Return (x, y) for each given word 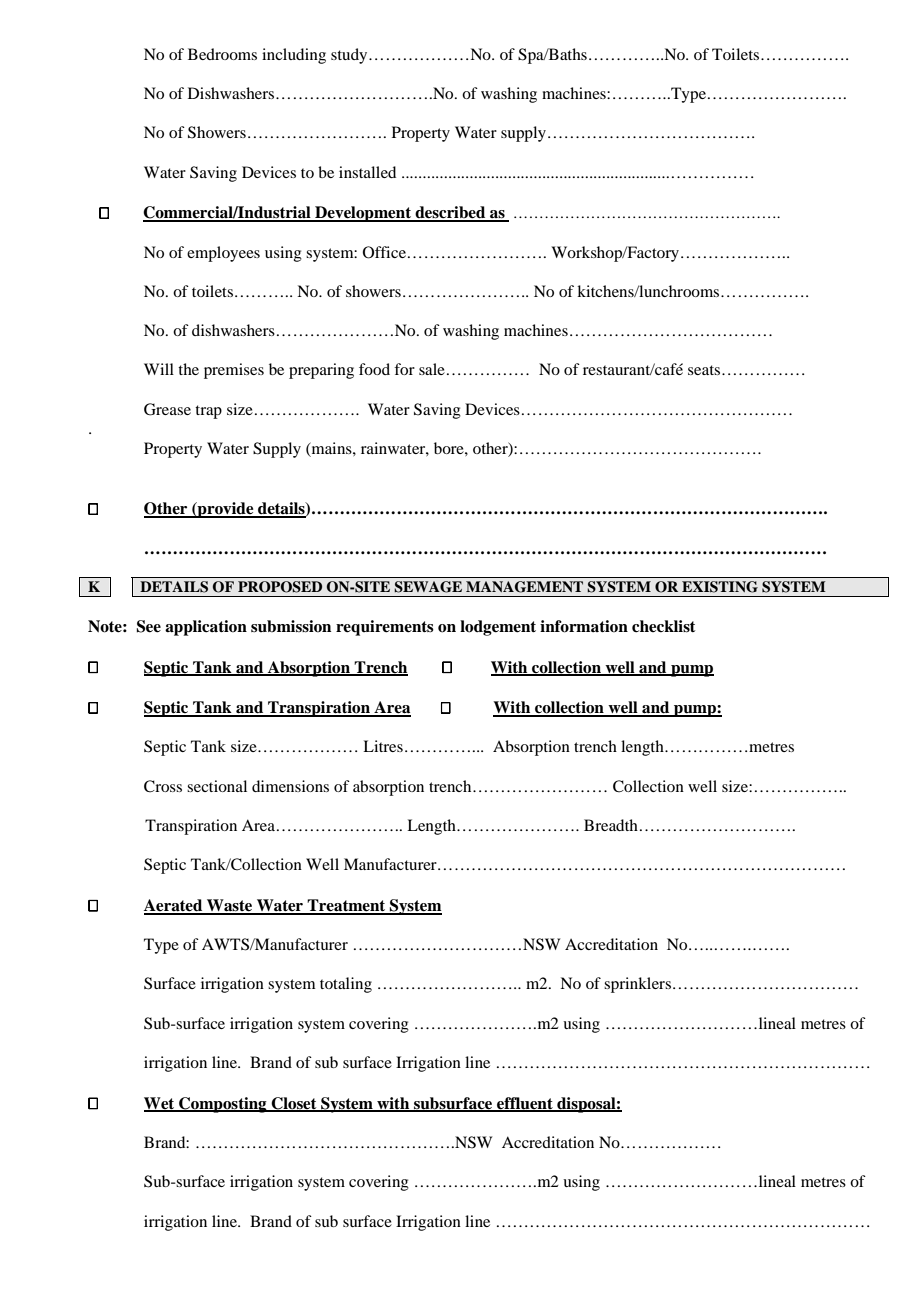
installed (367, 172)
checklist (663, 626)
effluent (525, 1104)
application (206, 628)
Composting (223, 1105)
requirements (385, 628)
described (450, 213)
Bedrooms (222, 54)
